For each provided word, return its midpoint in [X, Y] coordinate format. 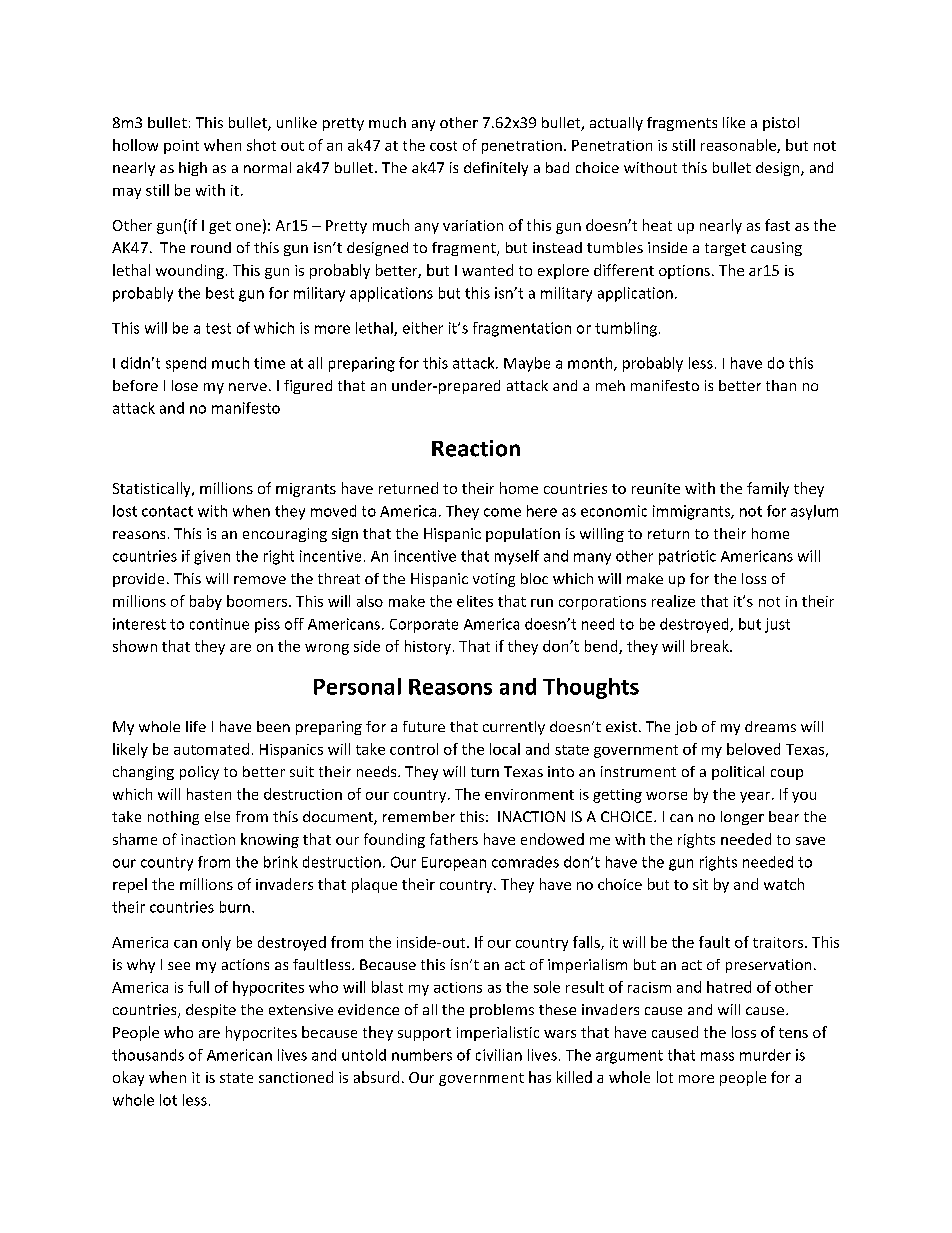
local [505, 749]
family [768, 489]
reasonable [739, 146]
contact [167, 511]
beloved [753, 749]
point [181, 147]
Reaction [476, 448]
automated [211, 749]
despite [211, 1011]
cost [443, 146]
